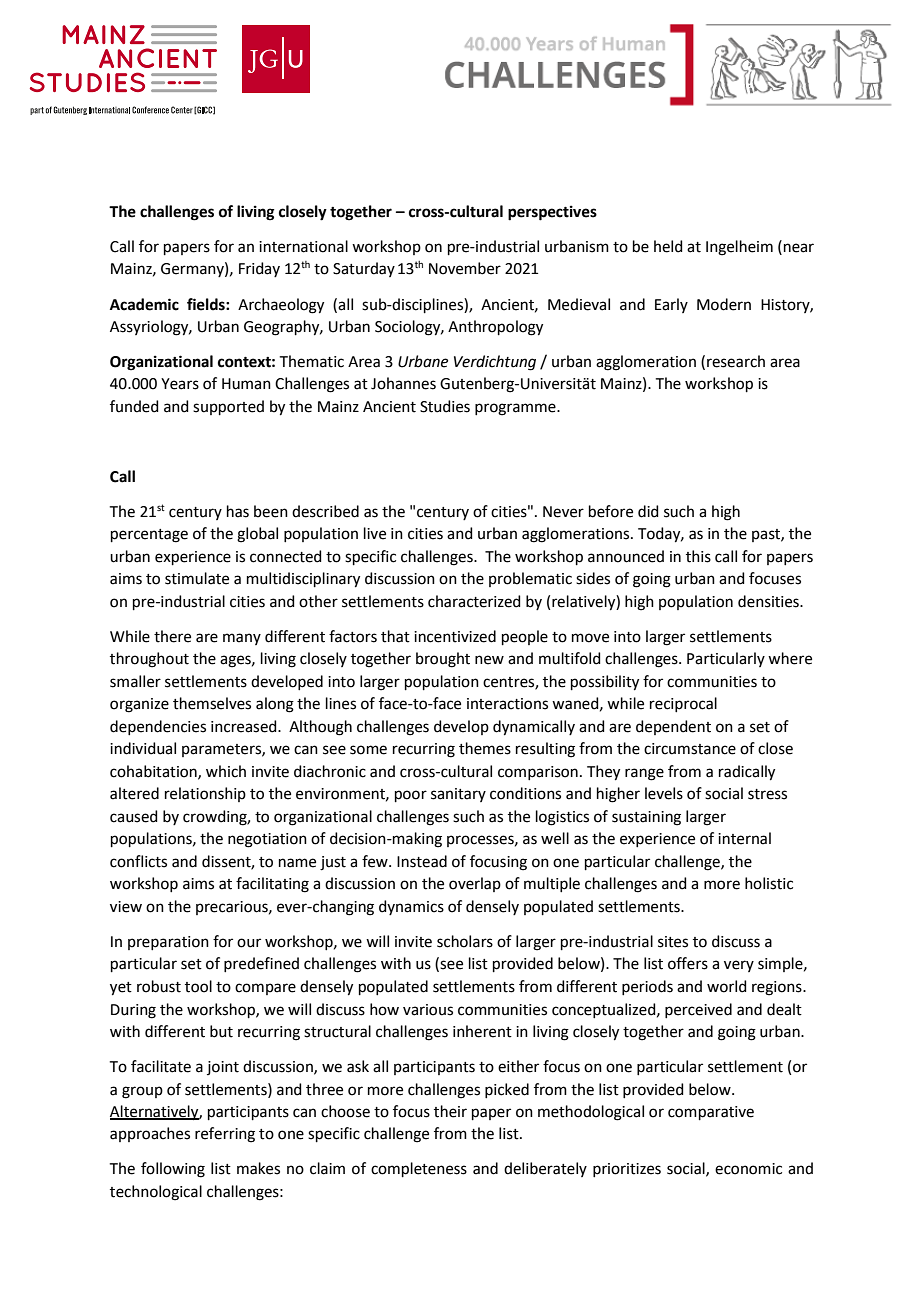 This page has width=924, height=1308. Describe the element at coordinates (259, 269) in the page. I see `Friday` at that location.
